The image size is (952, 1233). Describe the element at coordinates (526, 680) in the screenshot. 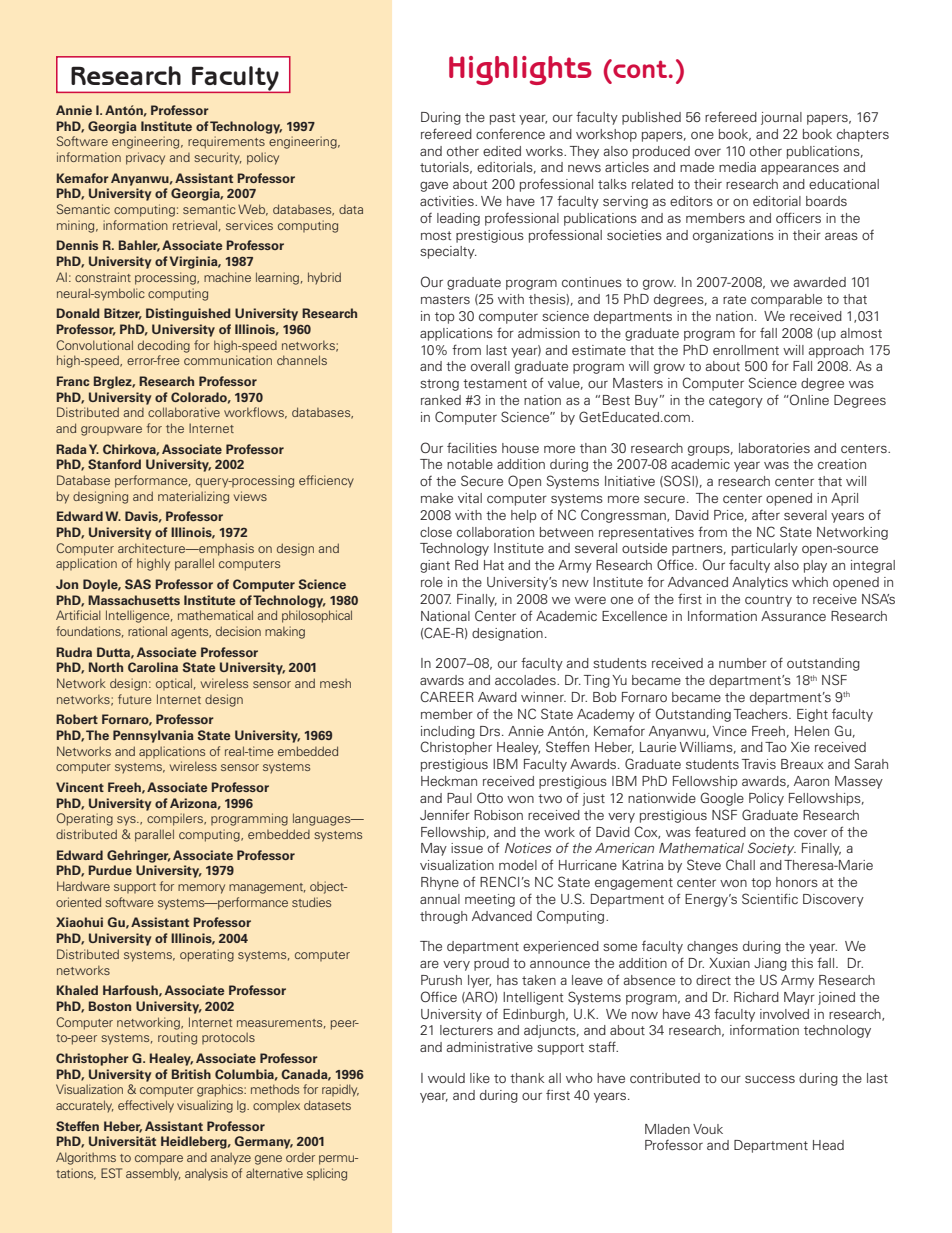

I see `accolades` at that location.
